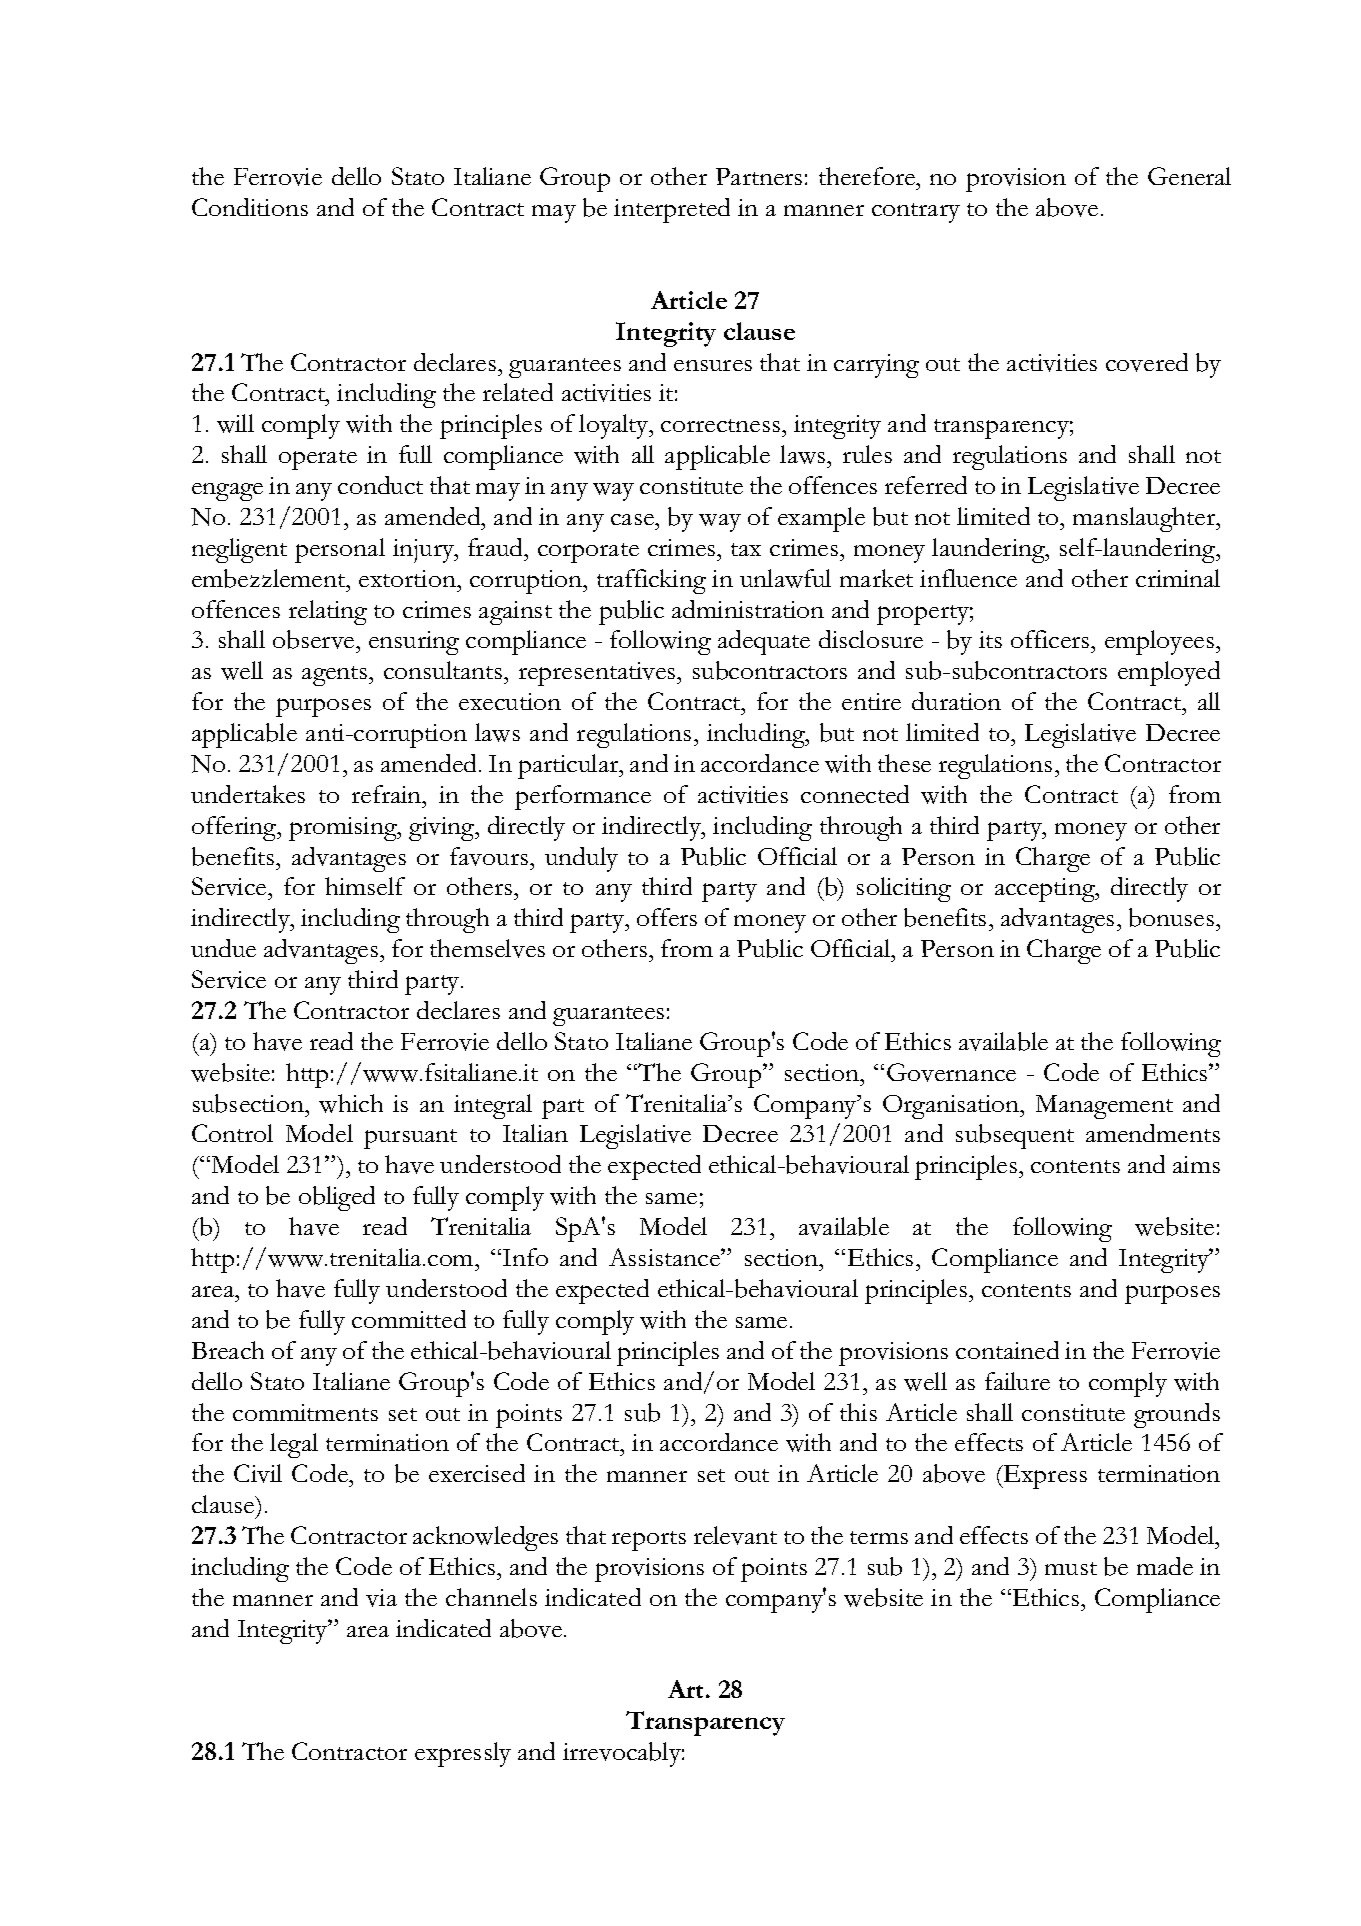  What do you see at coordinates (250, 207) in the document?
I see `Conditions` at bounding box center [250, 207].
